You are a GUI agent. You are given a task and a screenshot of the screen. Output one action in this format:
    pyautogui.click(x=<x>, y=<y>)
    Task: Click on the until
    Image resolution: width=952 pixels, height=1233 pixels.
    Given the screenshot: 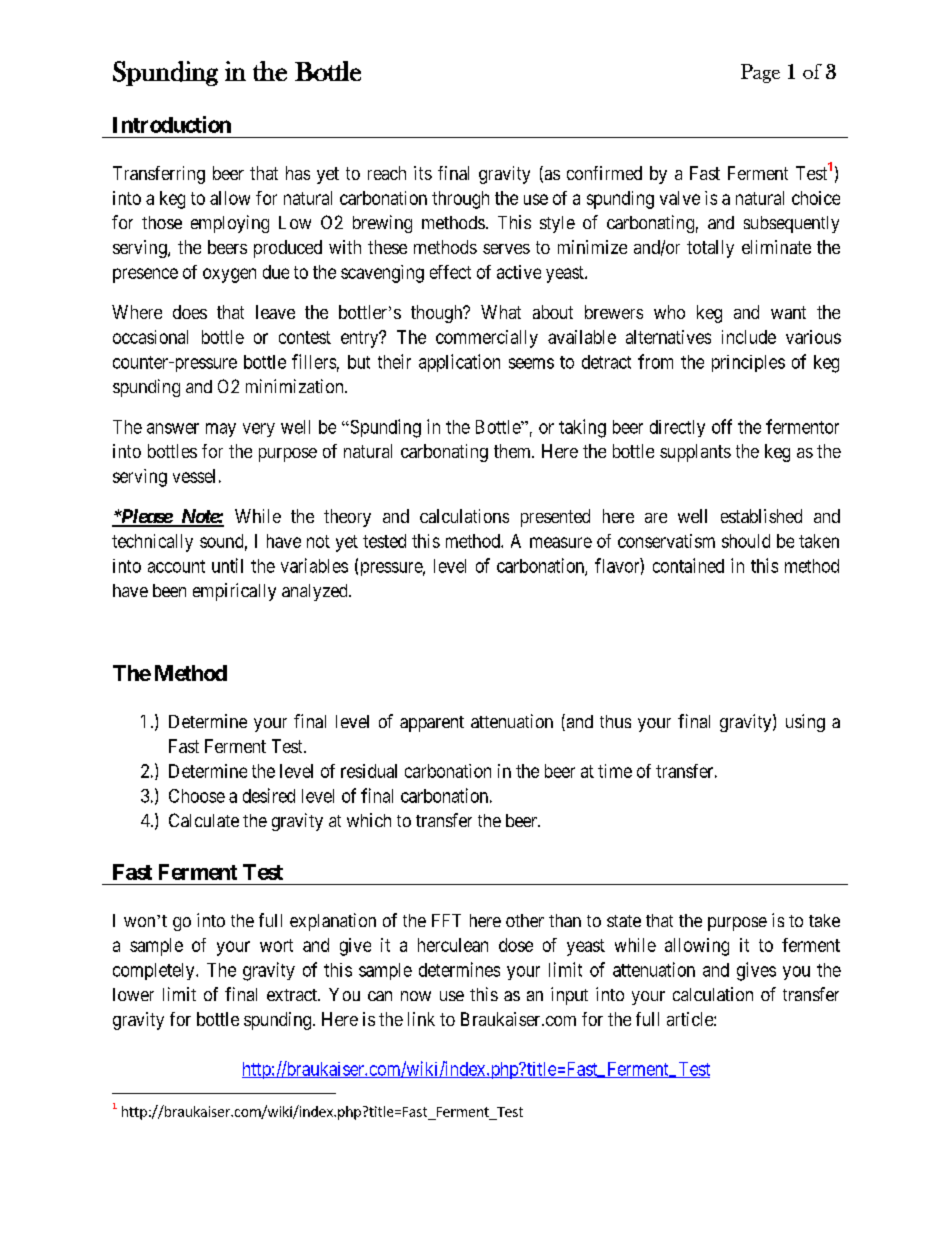 What is the action you would take?
    pyautogui.click(x=227, y=565)
